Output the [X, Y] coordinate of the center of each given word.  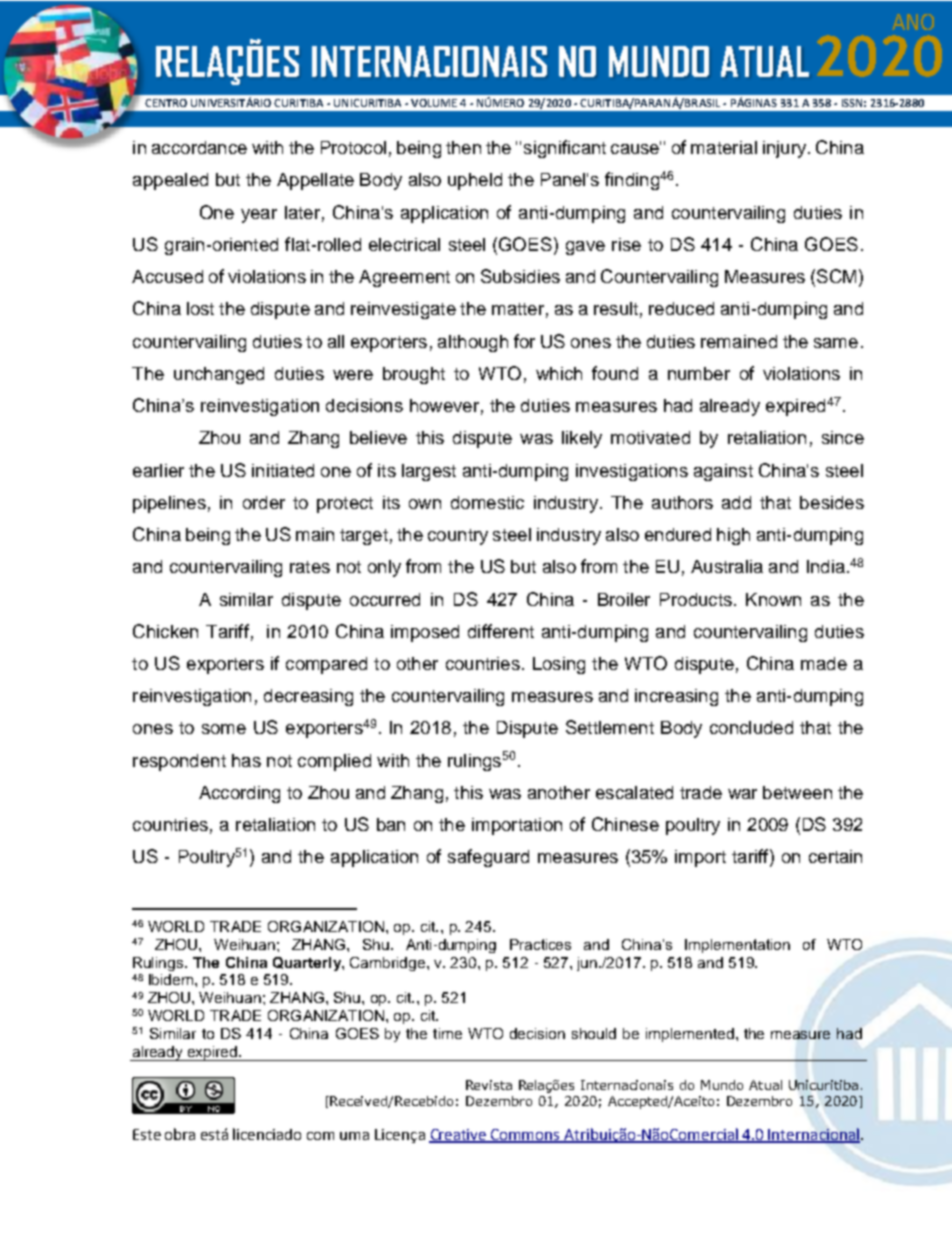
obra [180, 1134]
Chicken [165, 631]
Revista [489, 1085]
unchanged [219, 375]
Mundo [722, 1085]
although [473, 343]
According [239, 794]
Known [773, 599]
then [463, 147]
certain [835, 856]
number [699, 373]
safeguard [488, 858]
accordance [199, 147]
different [501, 631]
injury [786, 149]
